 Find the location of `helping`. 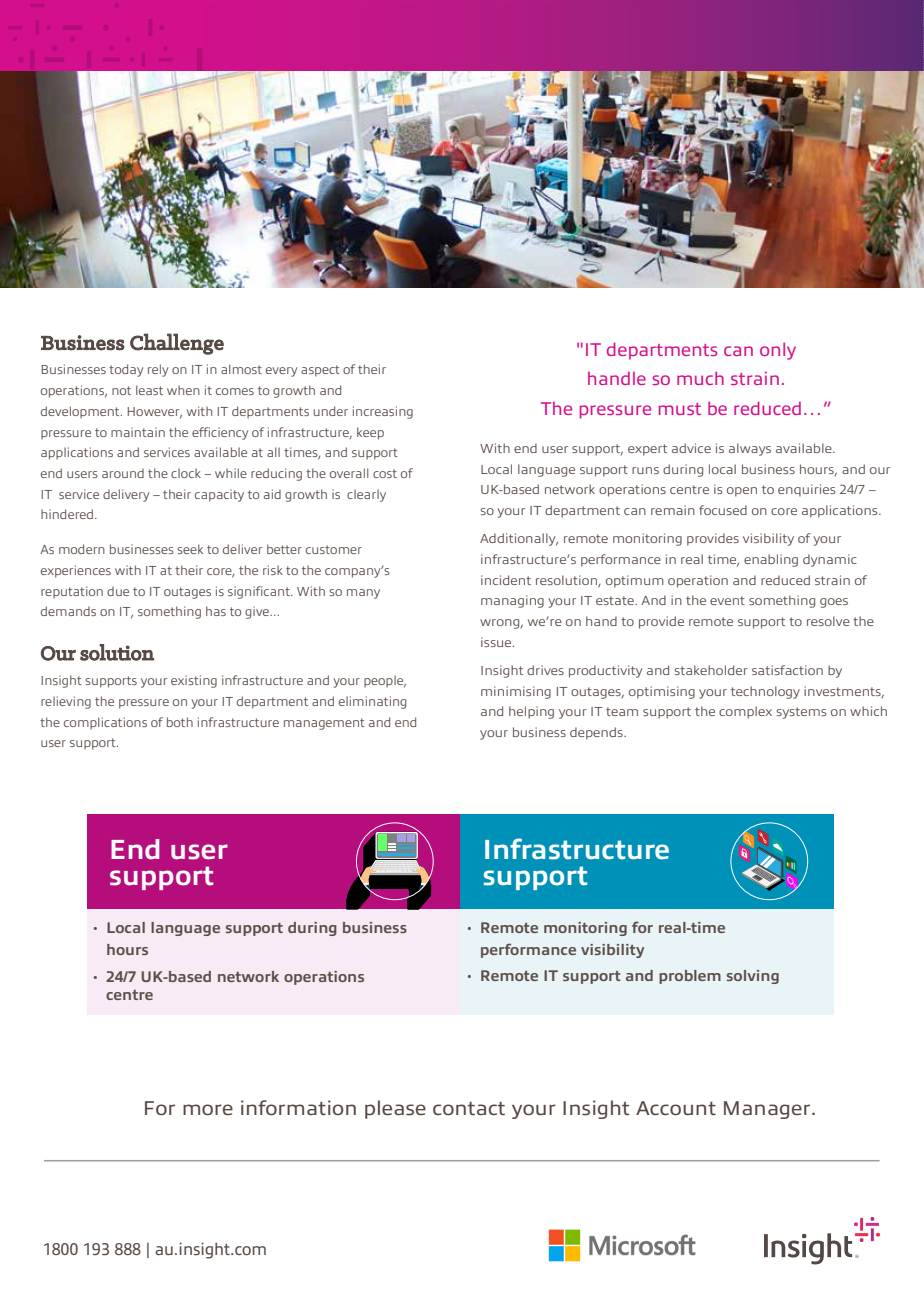

helping is located at coordinates (531, 712).
